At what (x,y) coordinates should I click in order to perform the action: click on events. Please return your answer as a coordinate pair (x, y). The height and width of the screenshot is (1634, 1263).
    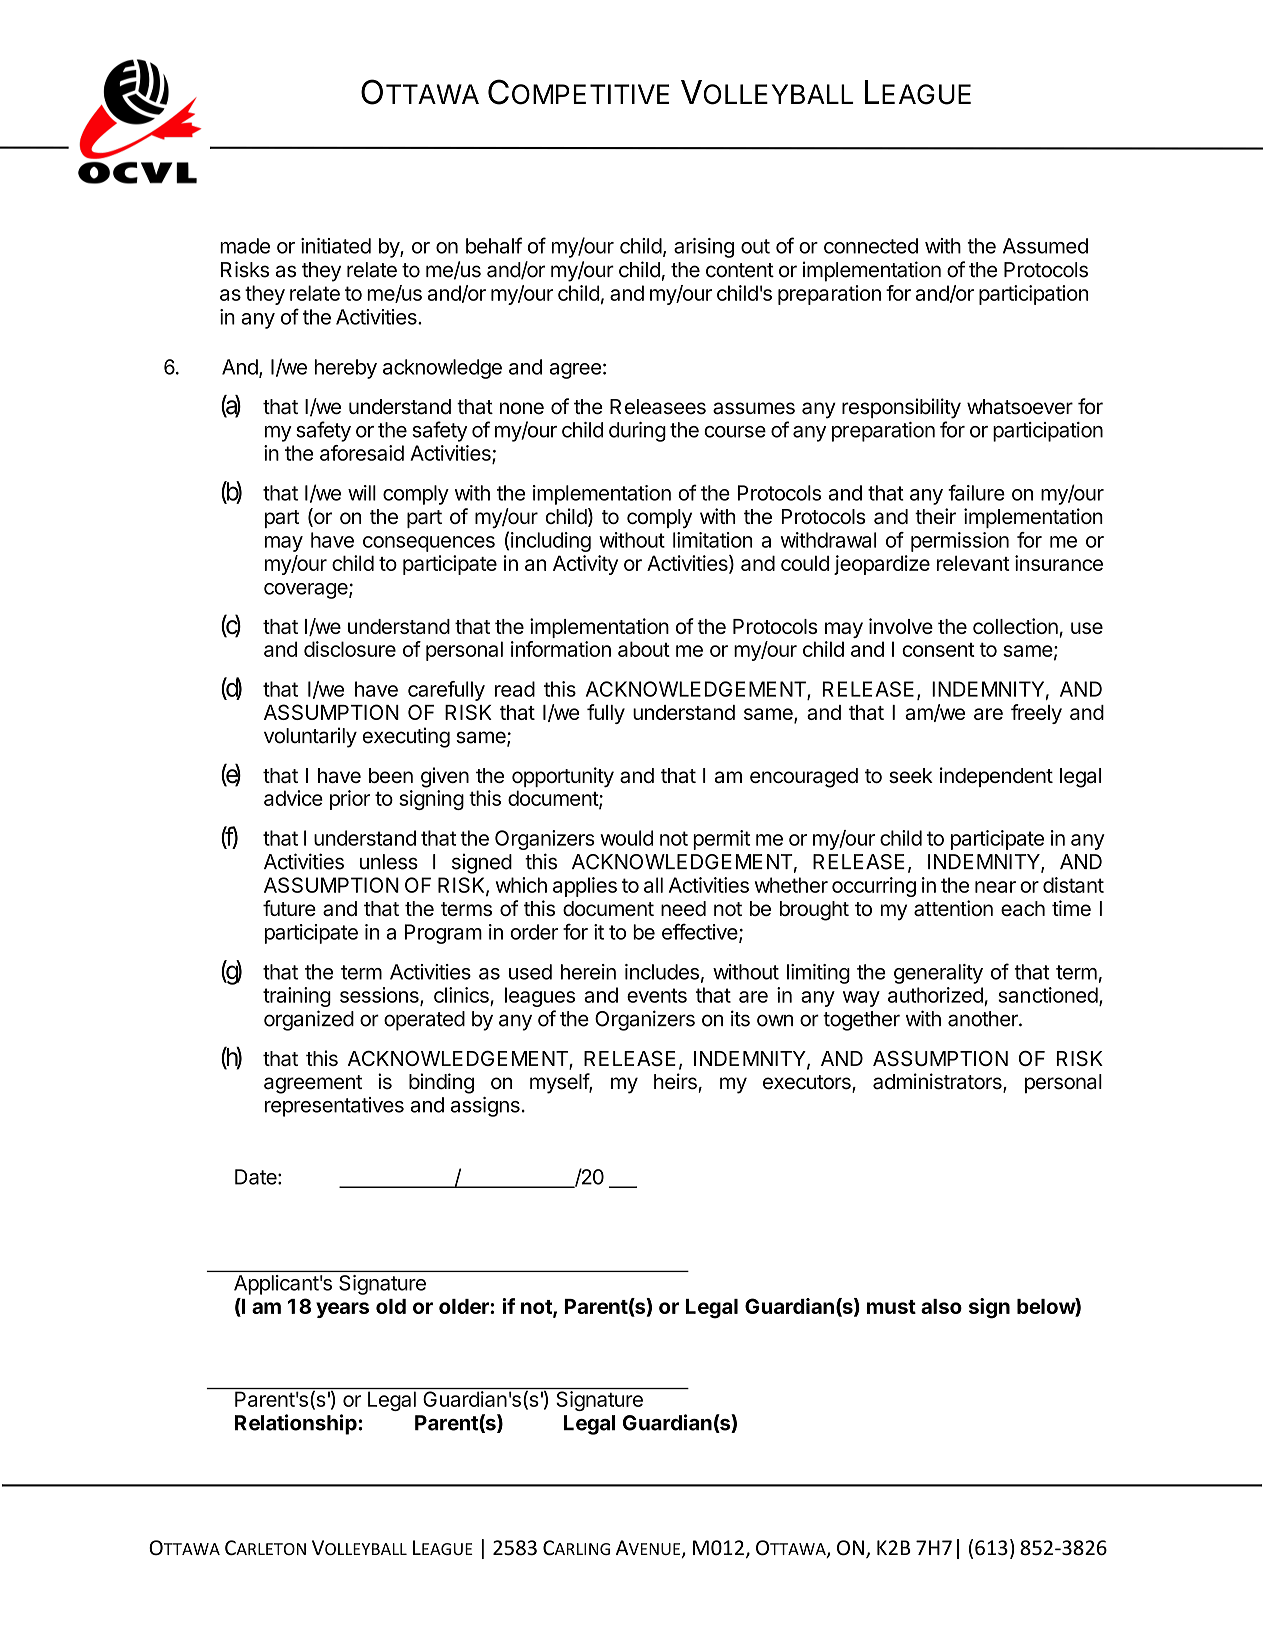
    Looking at the image, I should click on (657, 995).
